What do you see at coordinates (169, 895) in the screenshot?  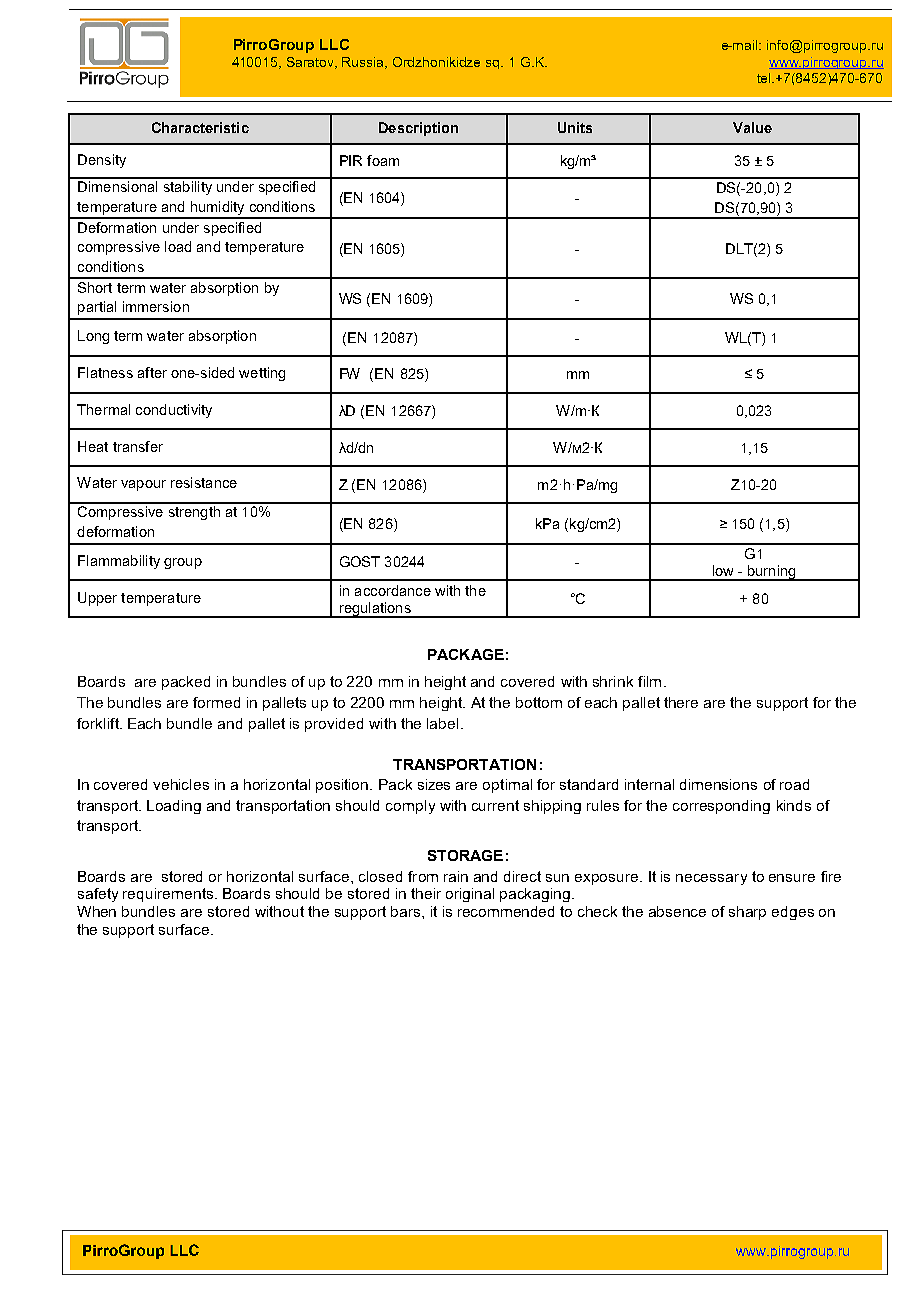 I see `requirements` at bounding box center [169, 895].
